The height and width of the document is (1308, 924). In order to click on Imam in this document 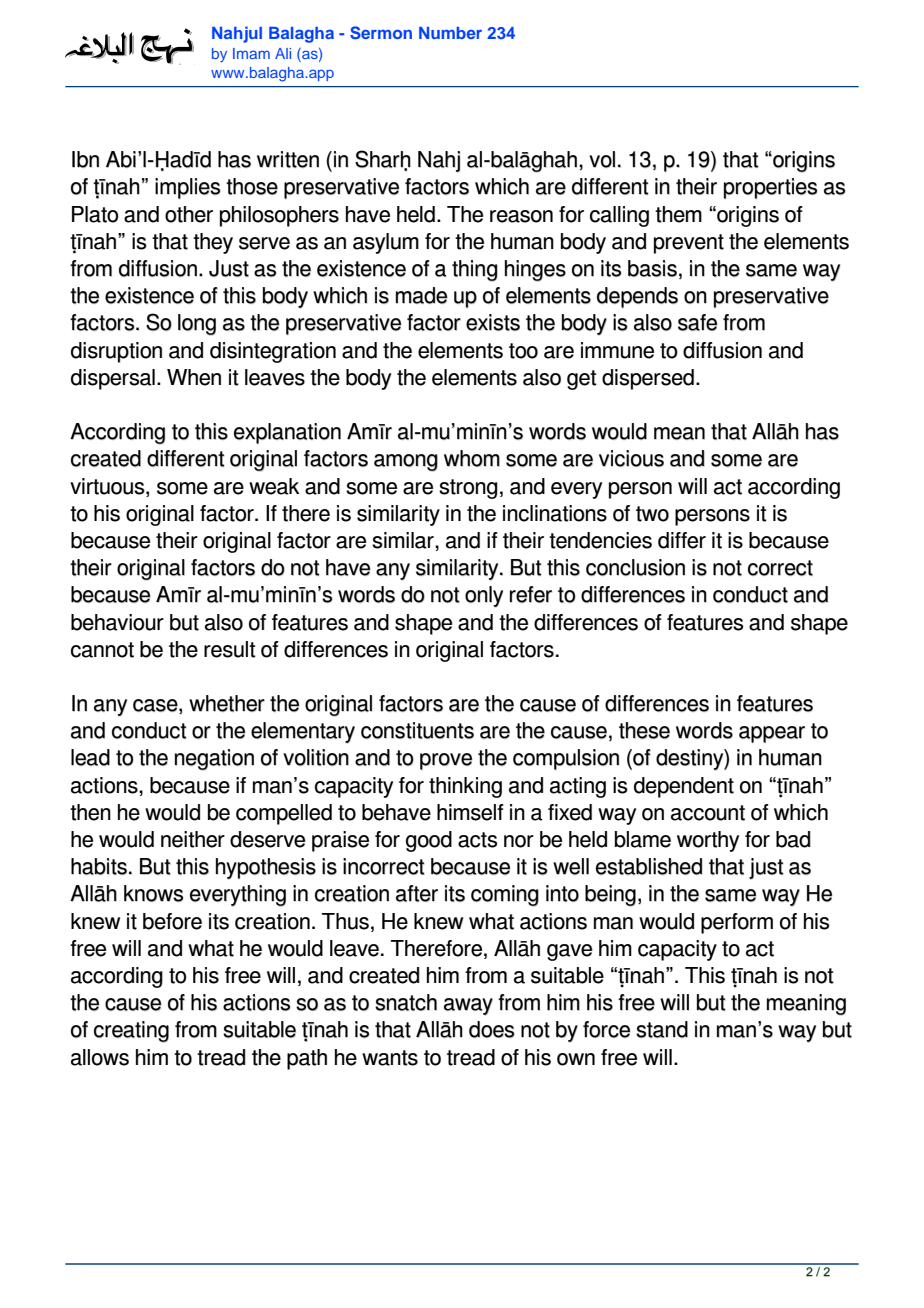, I will do `click(251, 53)`.
